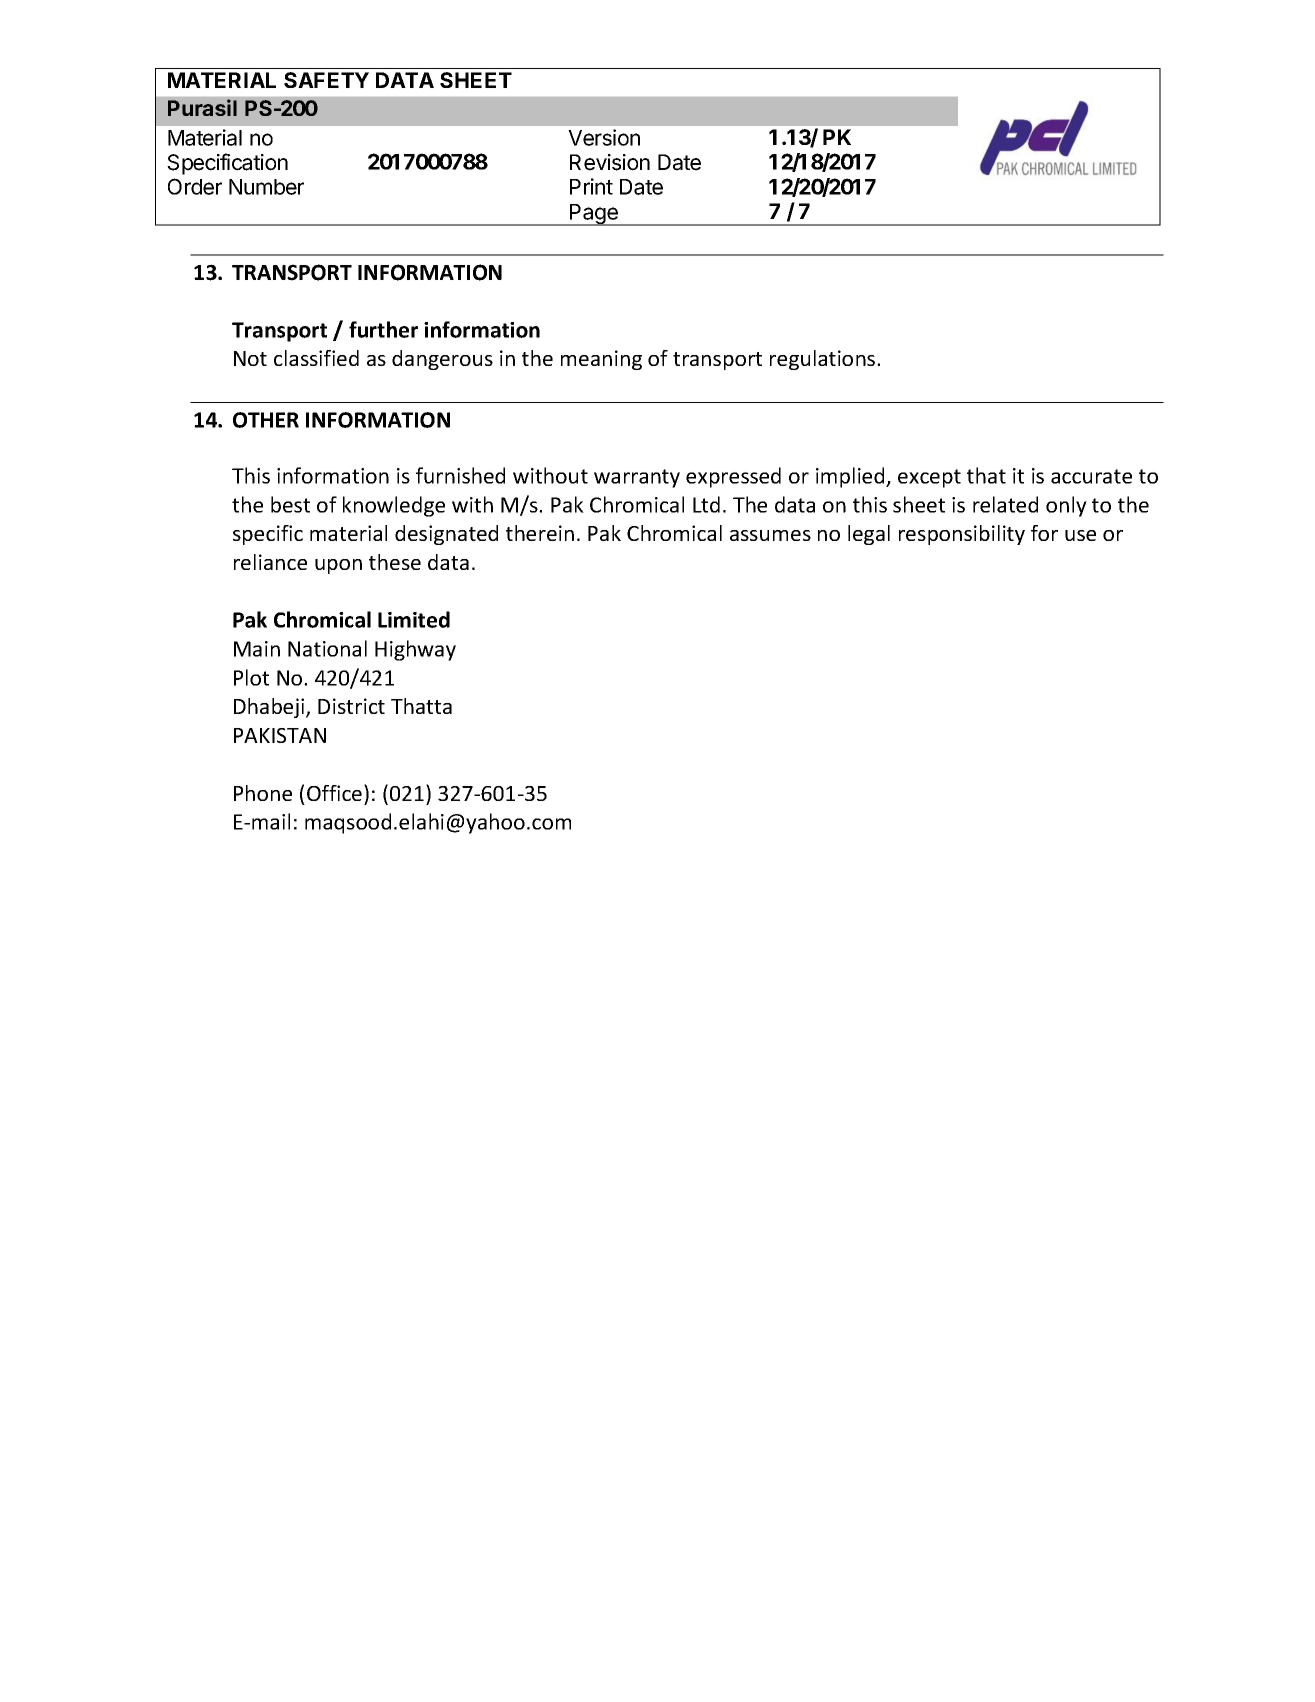 This page has width=1315, height=1702. I want to click on Revision, so click(610, 162).
